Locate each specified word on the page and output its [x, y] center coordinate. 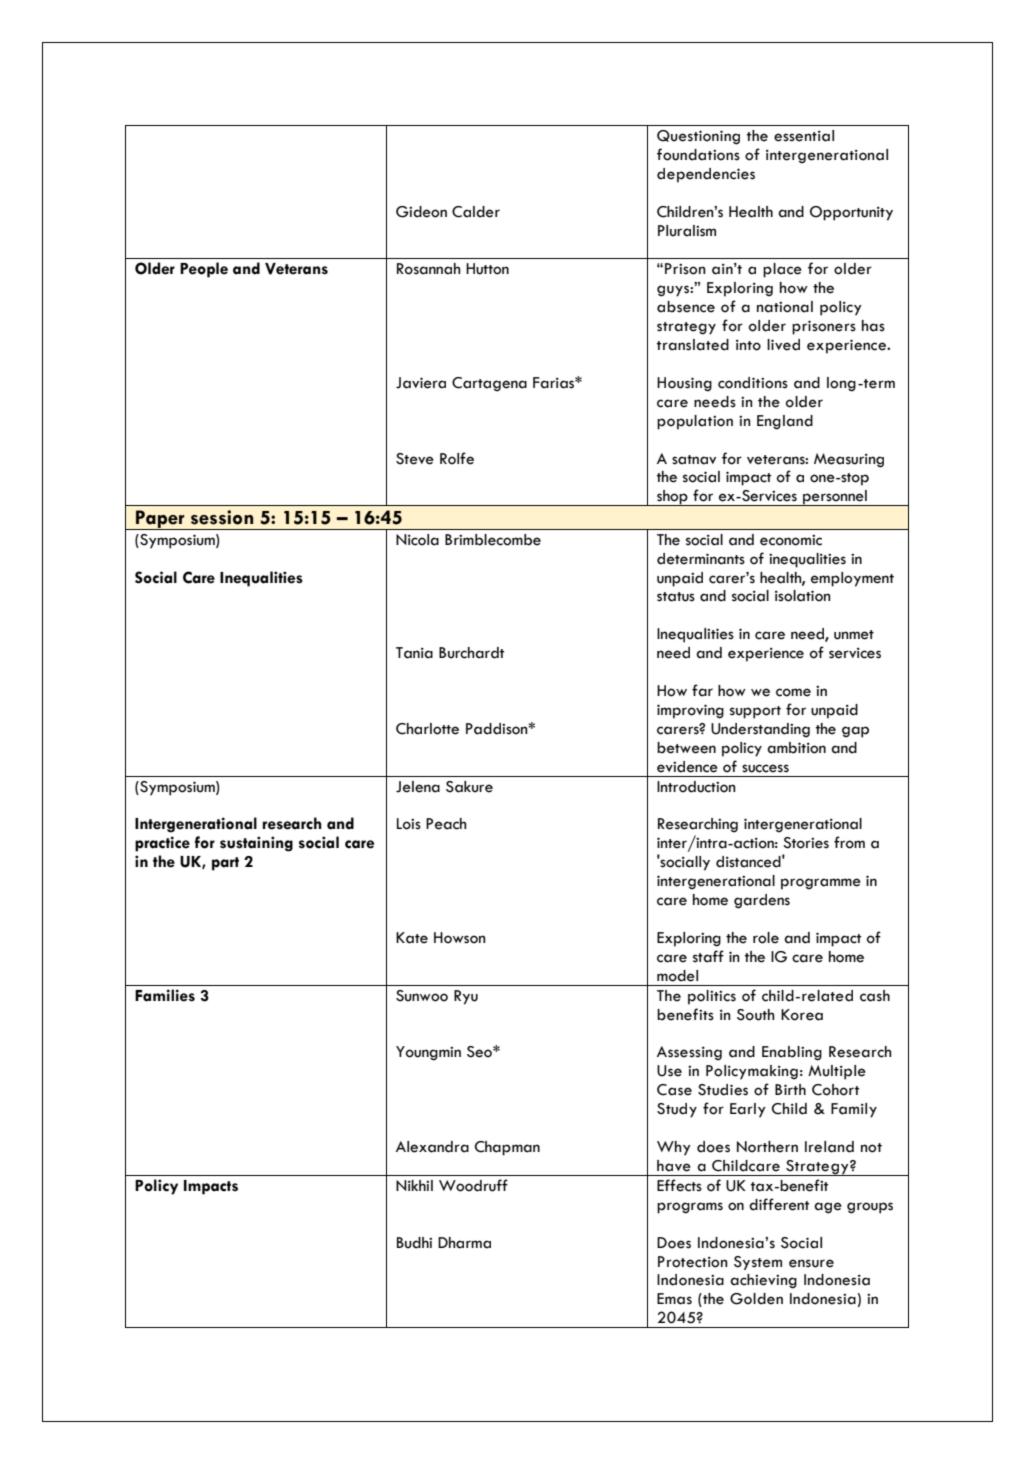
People [204, 270]
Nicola [417, 540]
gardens [762, 901]
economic [791, 540]
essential [804, 136]
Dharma [464, 1243]
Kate [412, 938]
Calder [476, 212]
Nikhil [414, 1185]
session [222, 517]
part [225, 864]
